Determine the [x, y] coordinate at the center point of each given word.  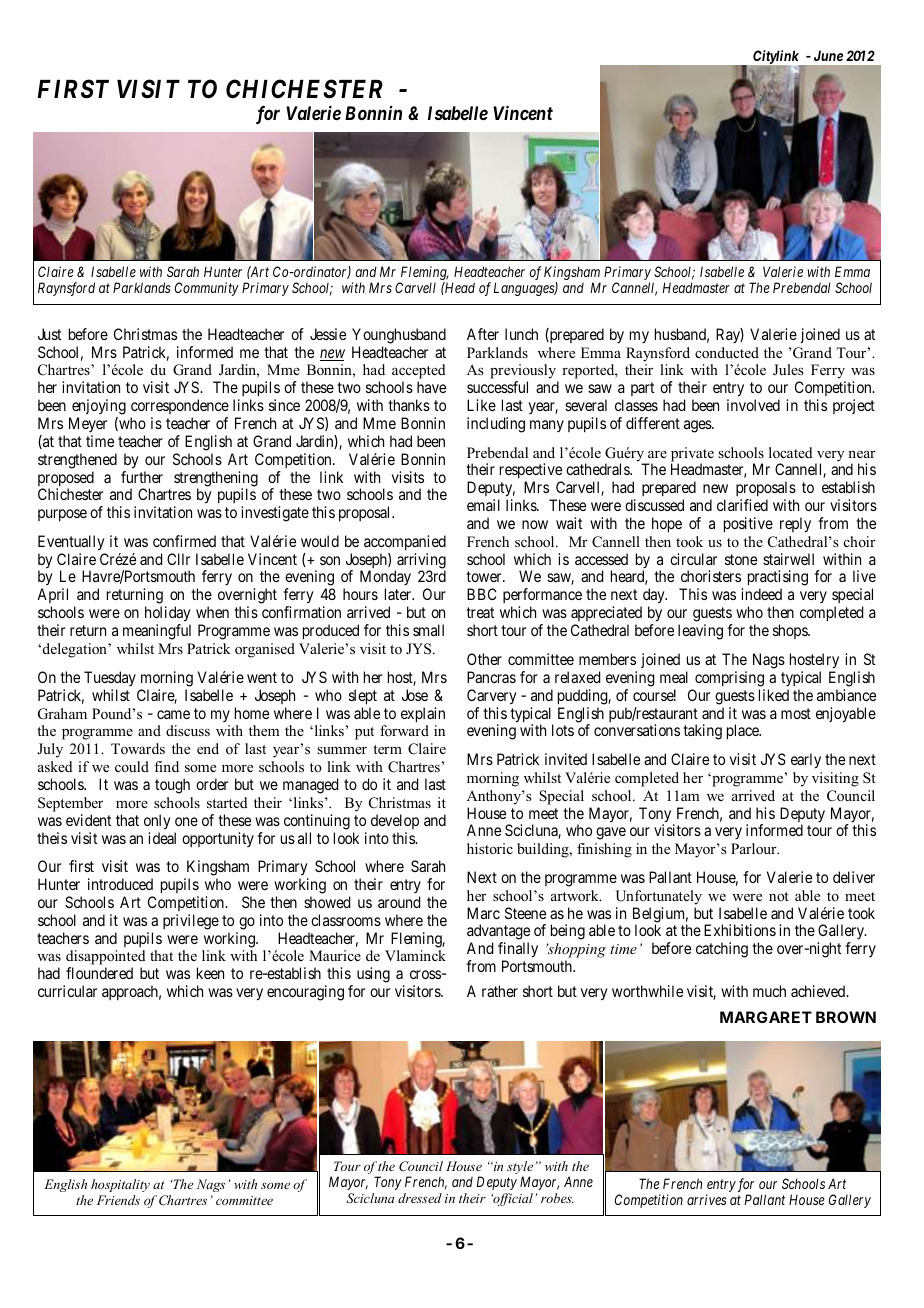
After [483, 334]
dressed [420, 1198]
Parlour [755, 848]
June [828, 55]
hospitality [120, 1185]
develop [395, 821]
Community [207, 289]
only [157, 822]
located [791, 452]
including [496, 425]
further [142, 477]
